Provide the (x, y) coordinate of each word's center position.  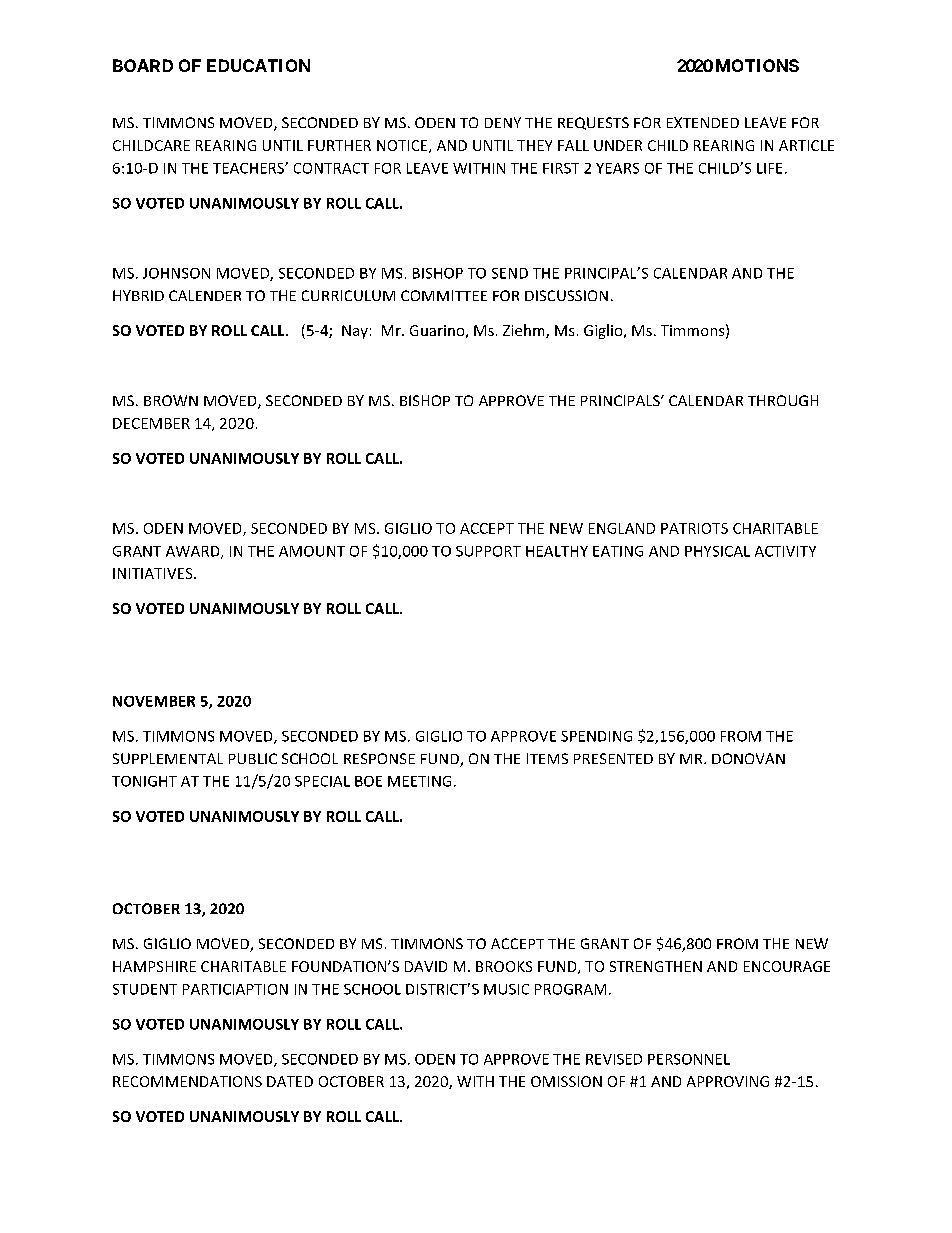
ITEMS (547, 758)
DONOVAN (748, 758)
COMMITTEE (444, 295)
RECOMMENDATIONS (187, 1081)
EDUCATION (258, 65)
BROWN (171, 400)
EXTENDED (703, 122)
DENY (503, 122)
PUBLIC (253, 758)
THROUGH (783, 400)
